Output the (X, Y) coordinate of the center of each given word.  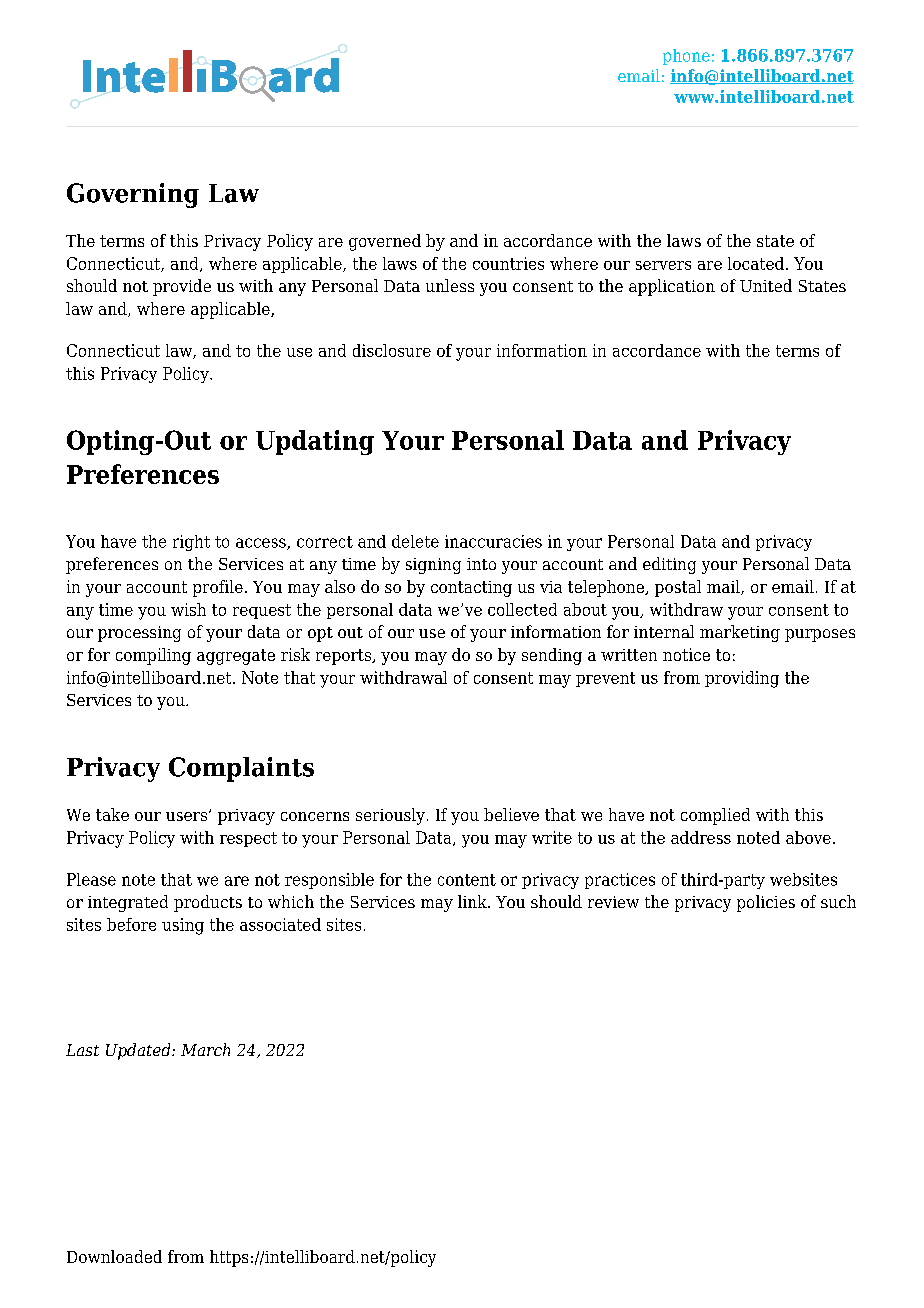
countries (508, 263)
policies (766, 903)
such (838, 901)
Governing (133, 195)
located (756, 263)
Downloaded (114, 1256)
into (481, 564)
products (208, 903)
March (205, 1049)
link (473, 901)
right (191, 543)
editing (669, 565)
